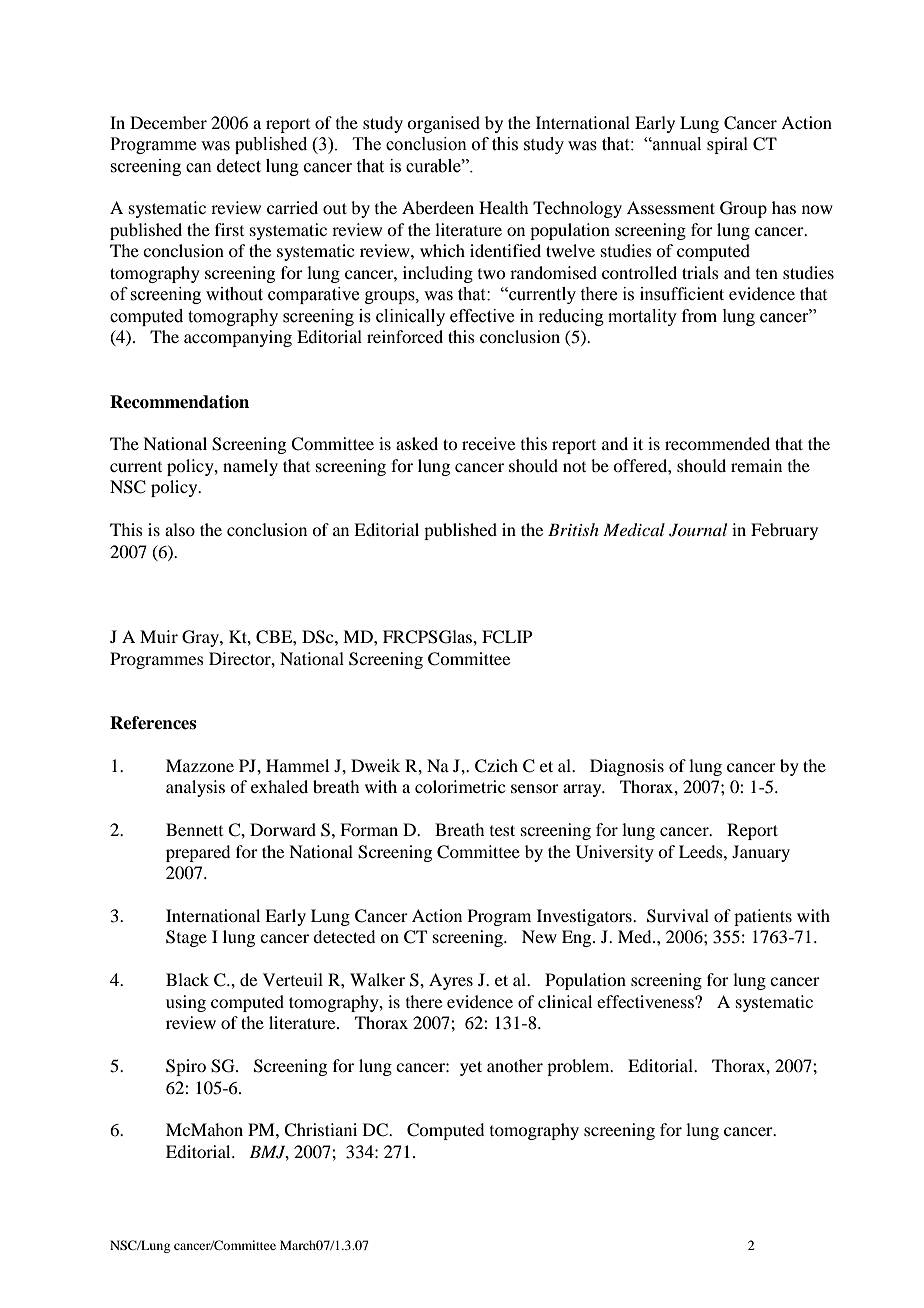  I want to click on December, so click(168, 122).
